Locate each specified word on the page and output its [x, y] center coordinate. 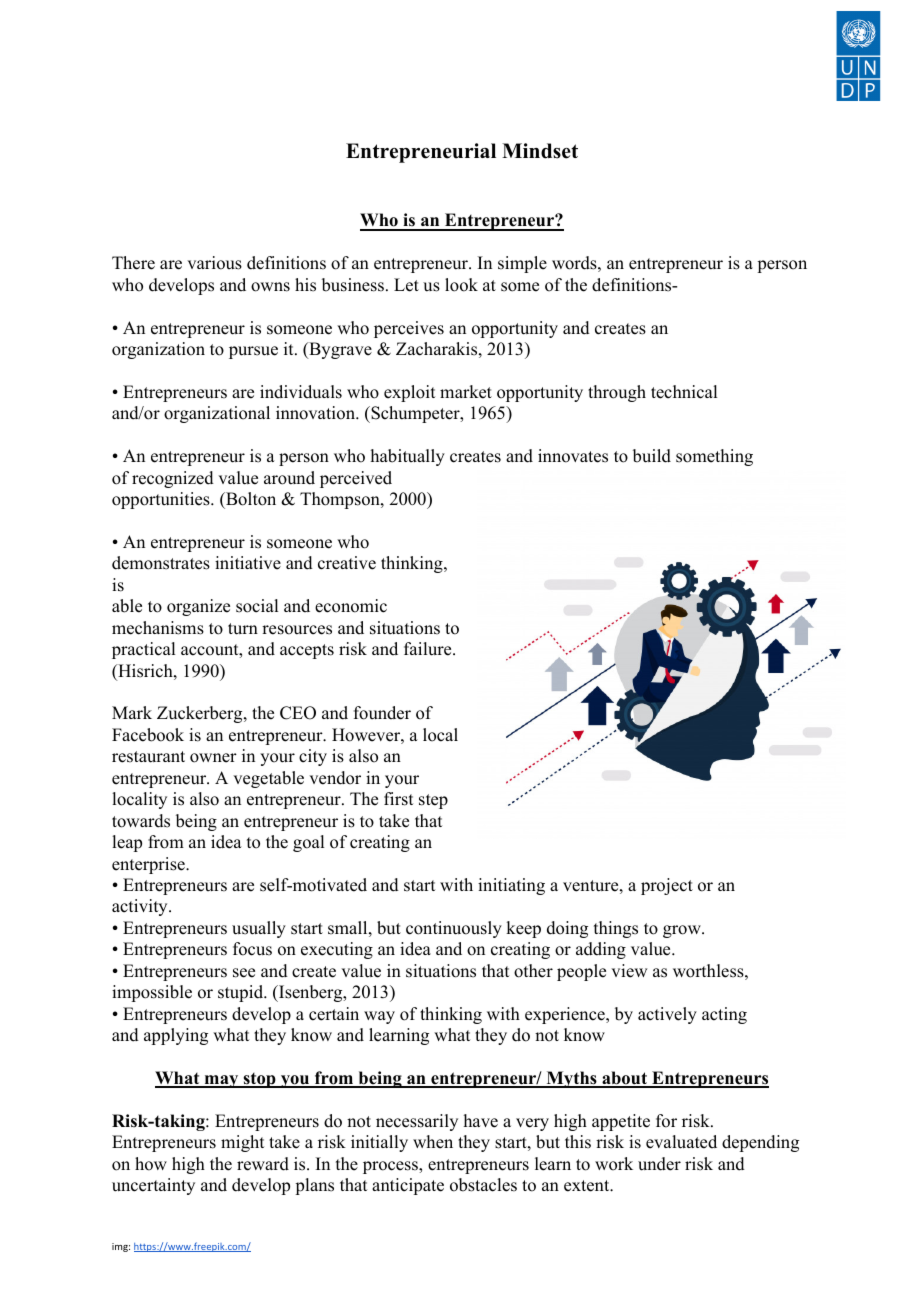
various [214, 263]
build [652, 456]
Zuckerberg [201, 714]
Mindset [540, 151]
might [242, 1143]
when [433, 1142]
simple [522, 264]
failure [429, 649]
